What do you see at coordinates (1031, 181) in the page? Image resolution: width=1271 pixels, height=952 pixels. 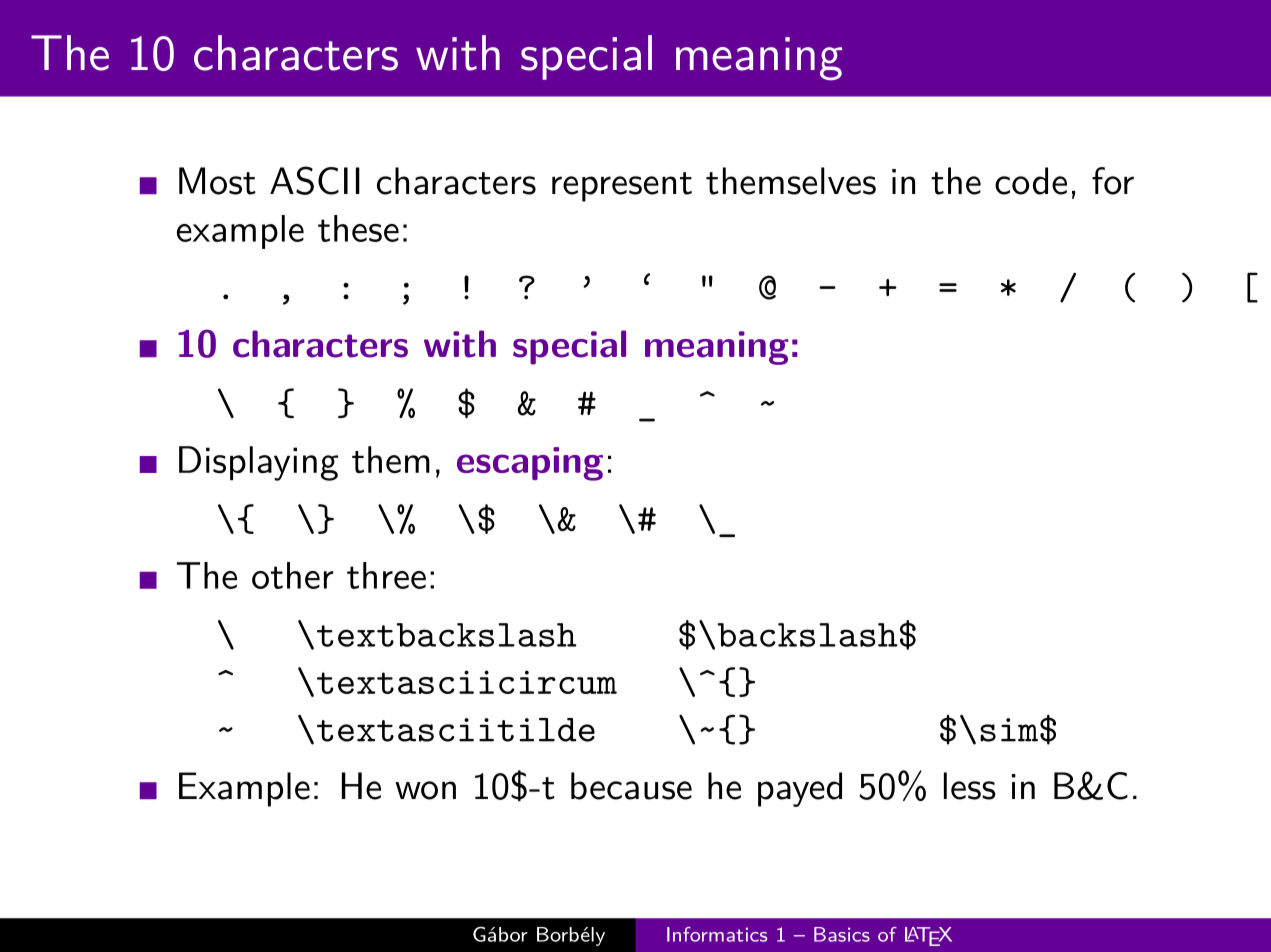 I see `code` at bounding box center [1031, 181].
